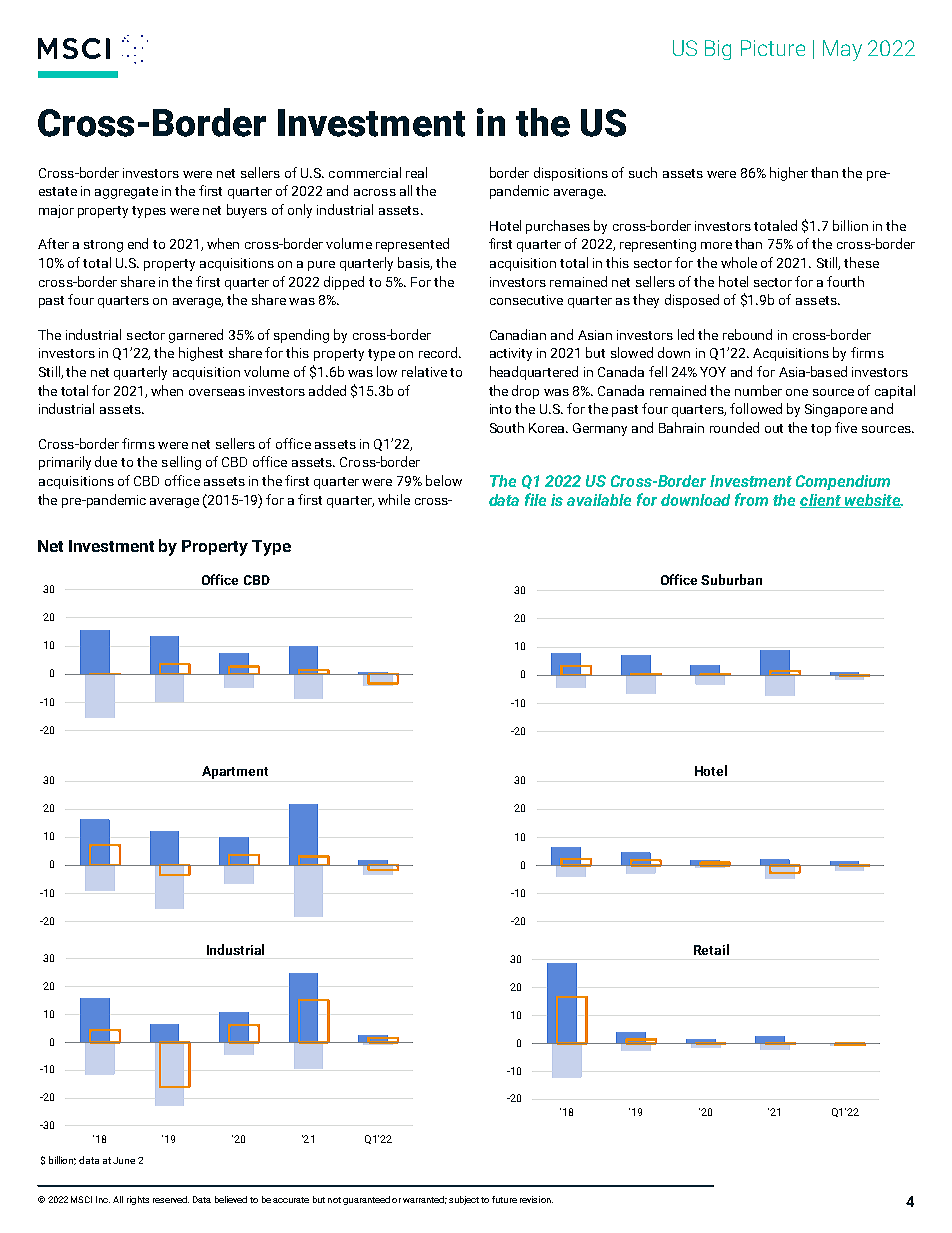 Image resolution: width=952 pixels, height=1233 pixels. What do you see at coordinates (106, 461) in the page?
I see `due` at bounding box center [106, 461].
